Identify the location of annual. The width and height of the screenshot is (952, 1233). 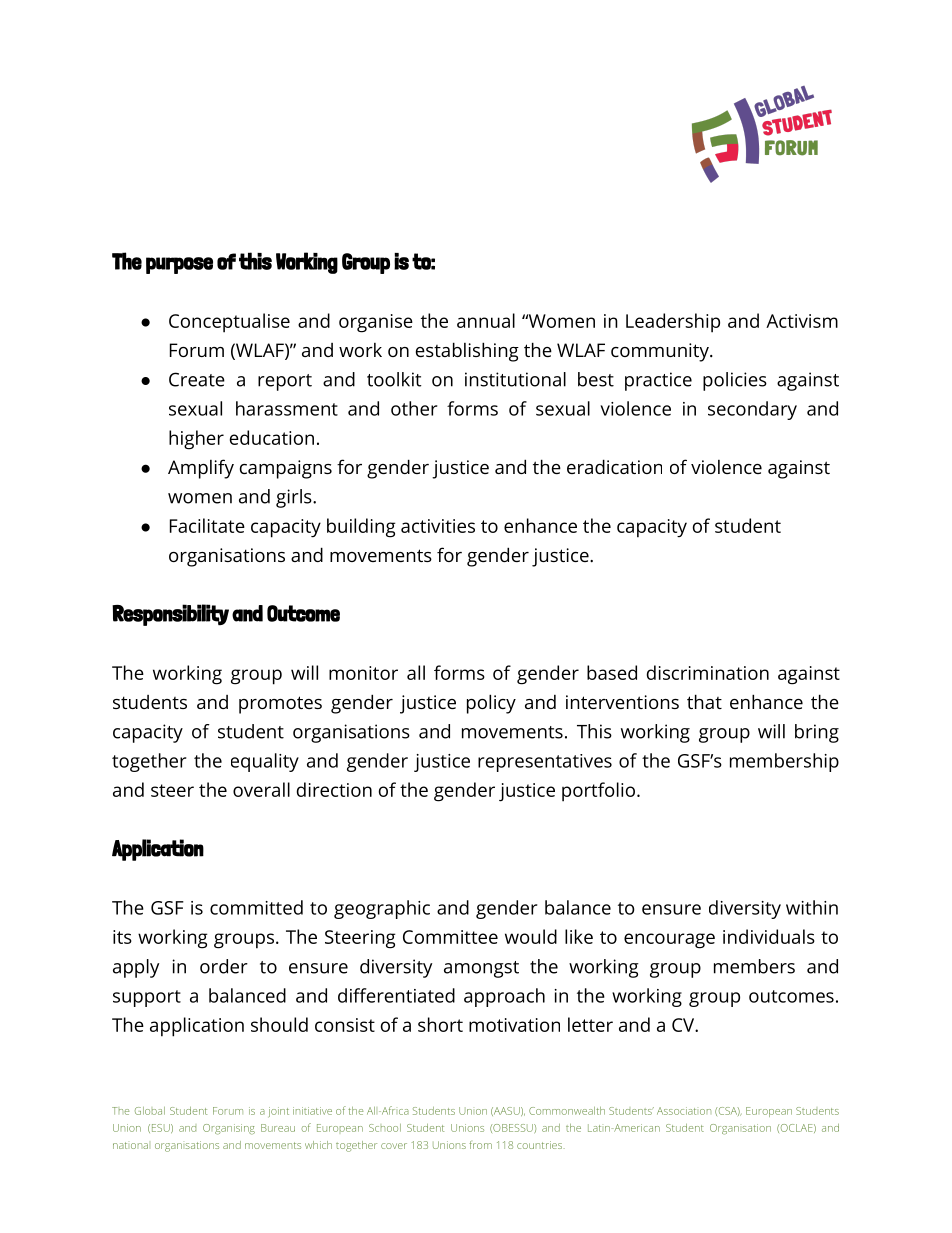
(486, 320).
